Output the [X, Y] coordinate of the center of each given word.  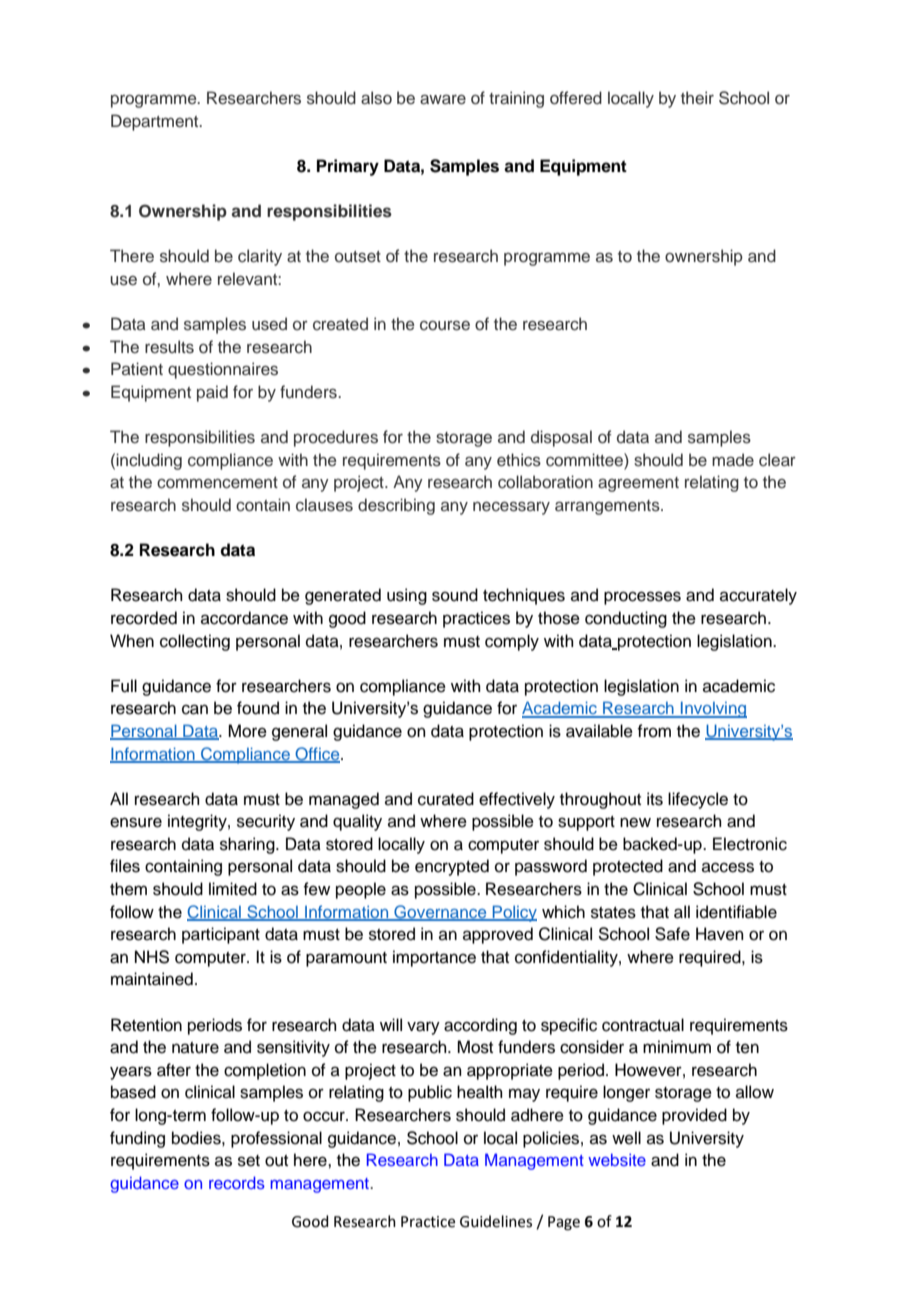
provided [694, 1116]
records [237, 1182]
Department [156, 122]
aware [443, 100]
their [697, 98]
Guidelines [496, 1221]
